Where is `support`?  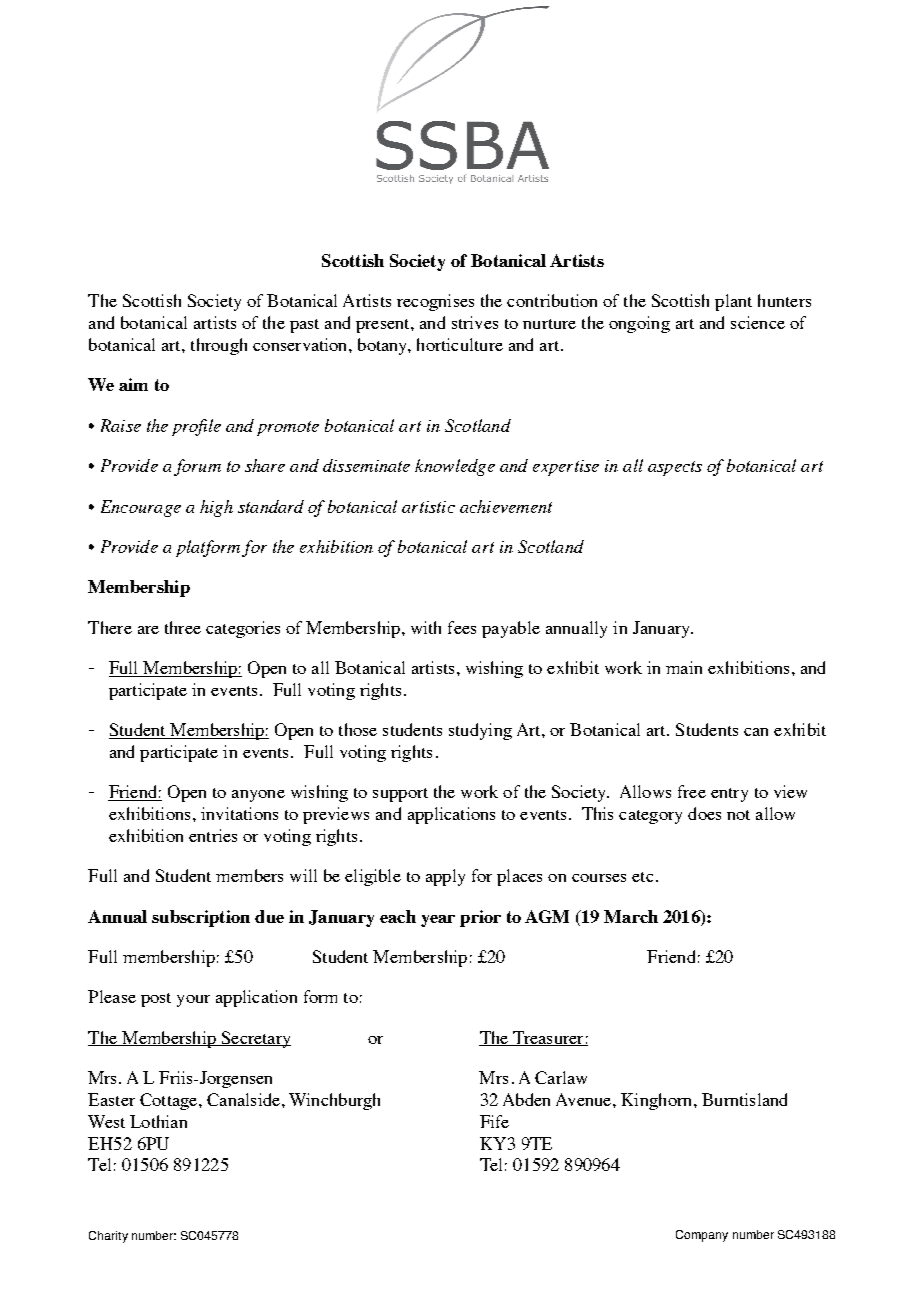 support is located at coordinates (400, 795).
